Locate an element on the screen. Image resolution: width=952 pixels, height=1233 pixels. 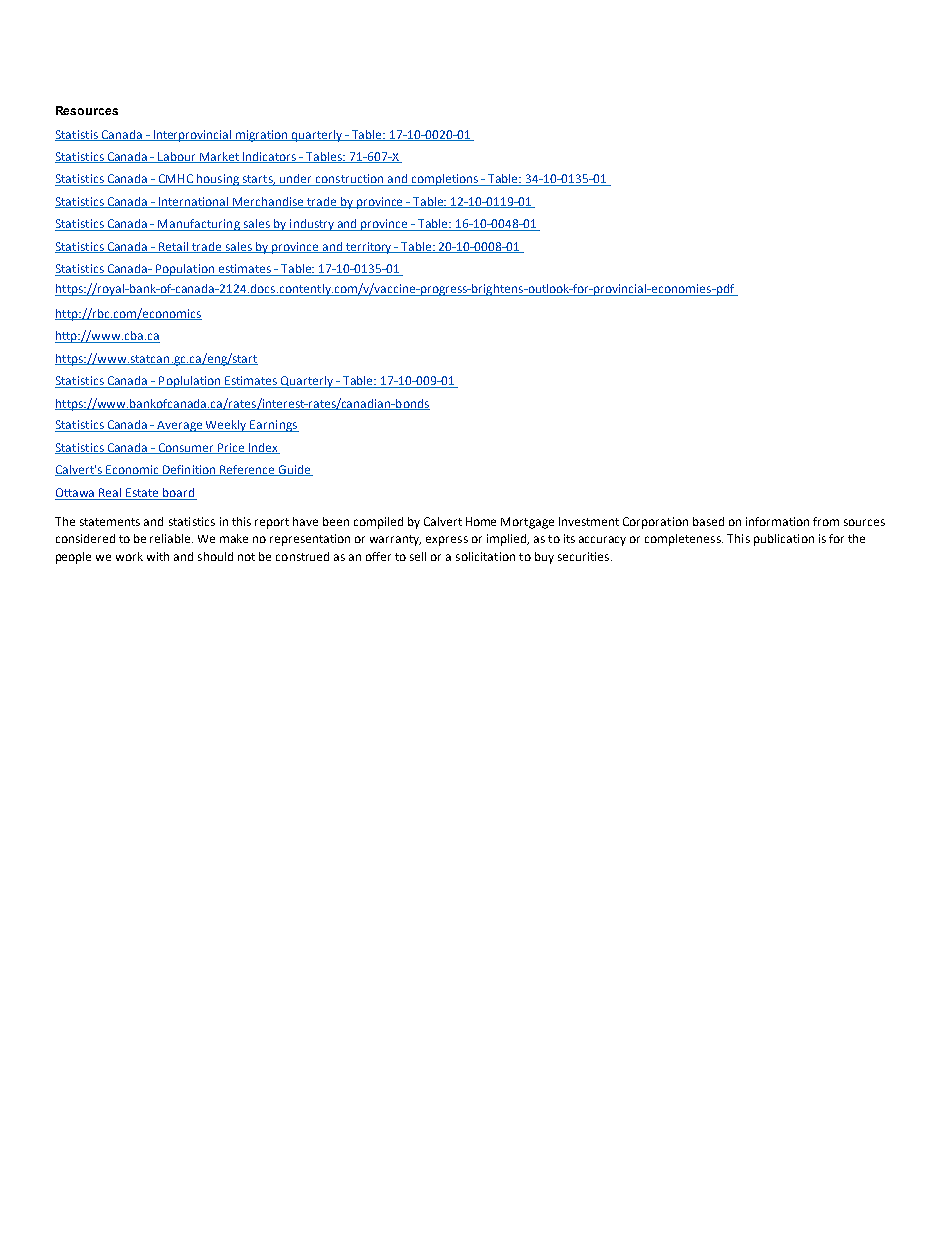
Weekly is located at coordinates (227, 426).
